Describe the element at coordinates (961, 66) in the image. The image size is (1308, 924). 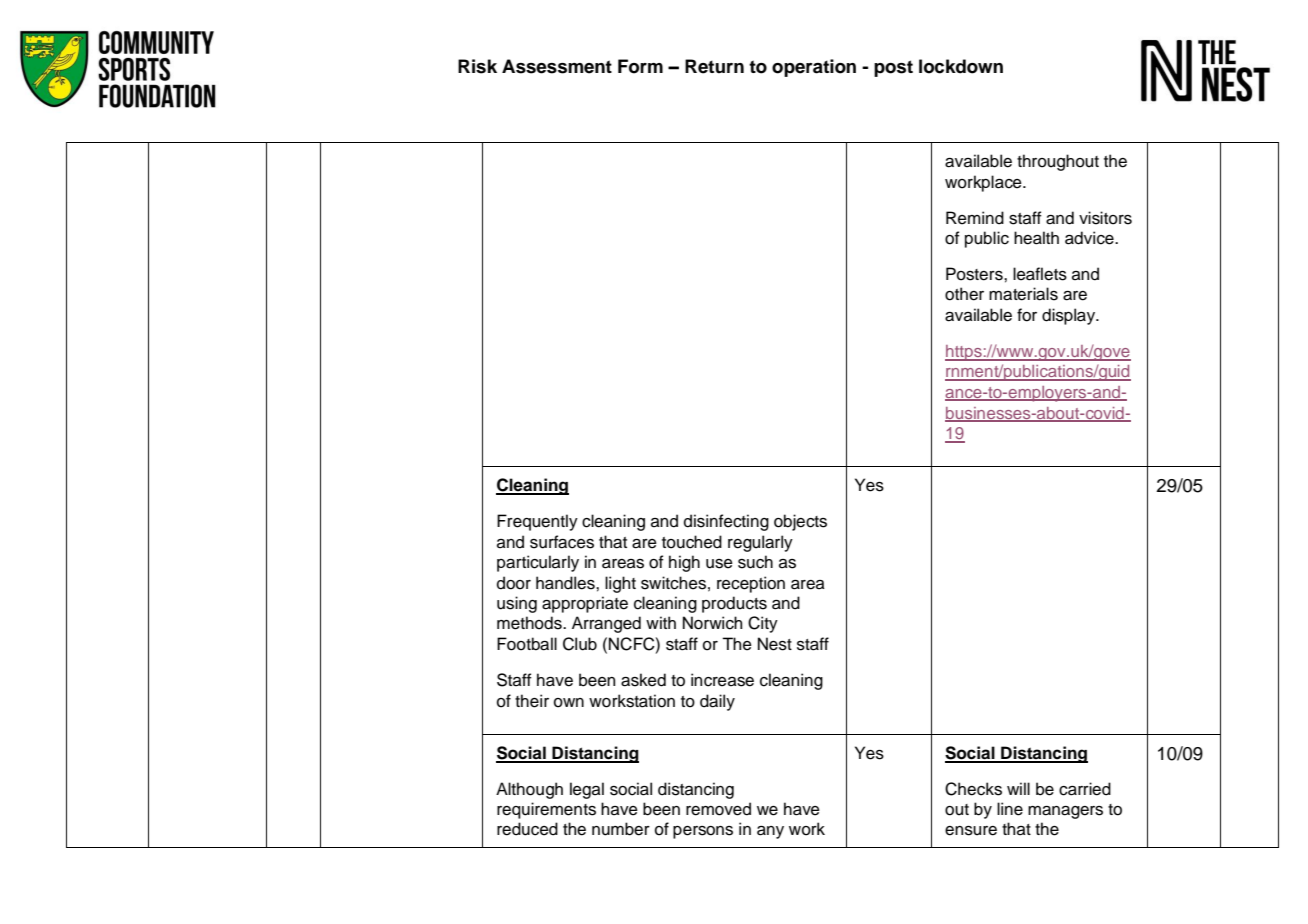
I see `lockdown` at that location.
